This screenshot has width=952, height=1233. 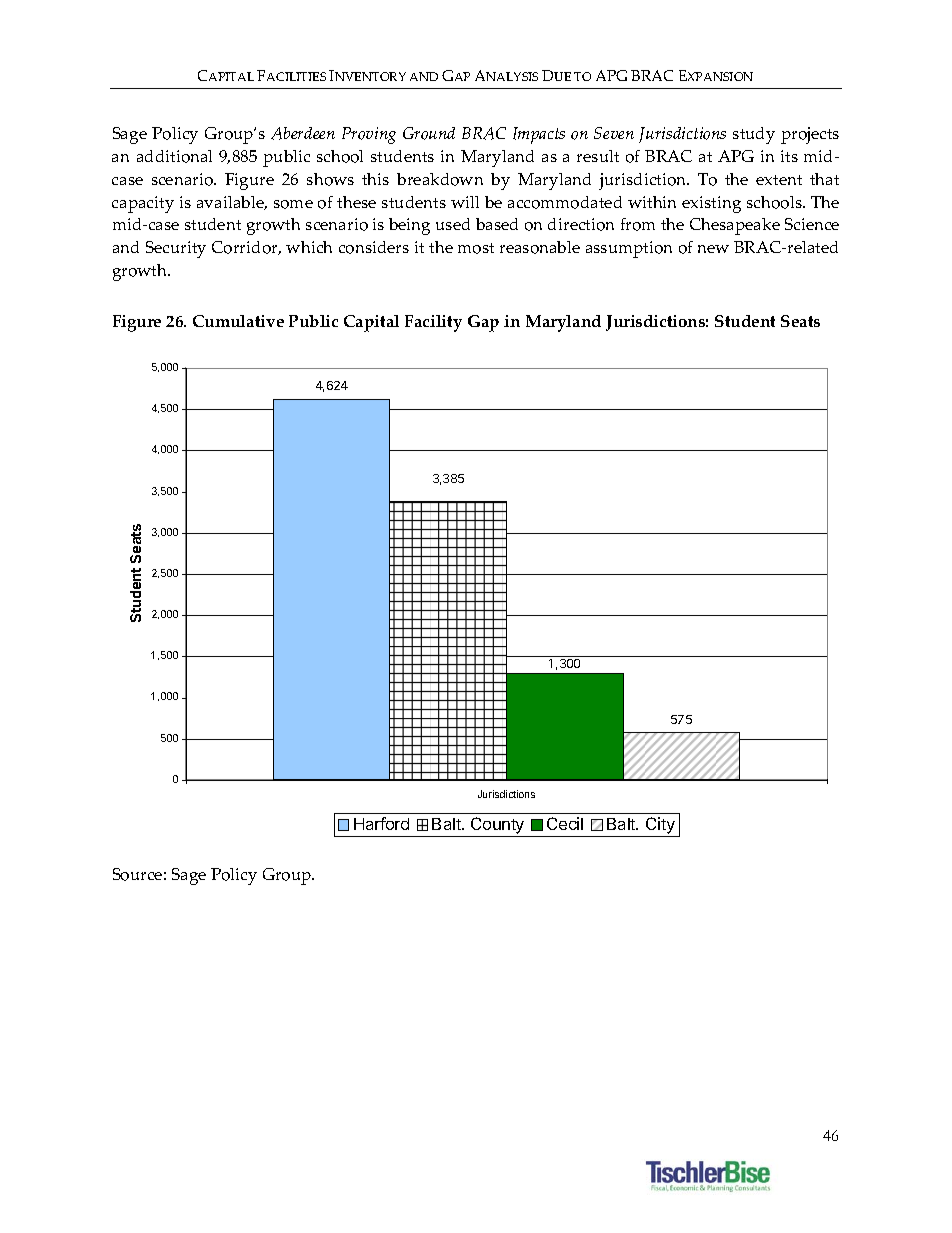 I want to click on Cumulative, so click(x=238, y=321).
